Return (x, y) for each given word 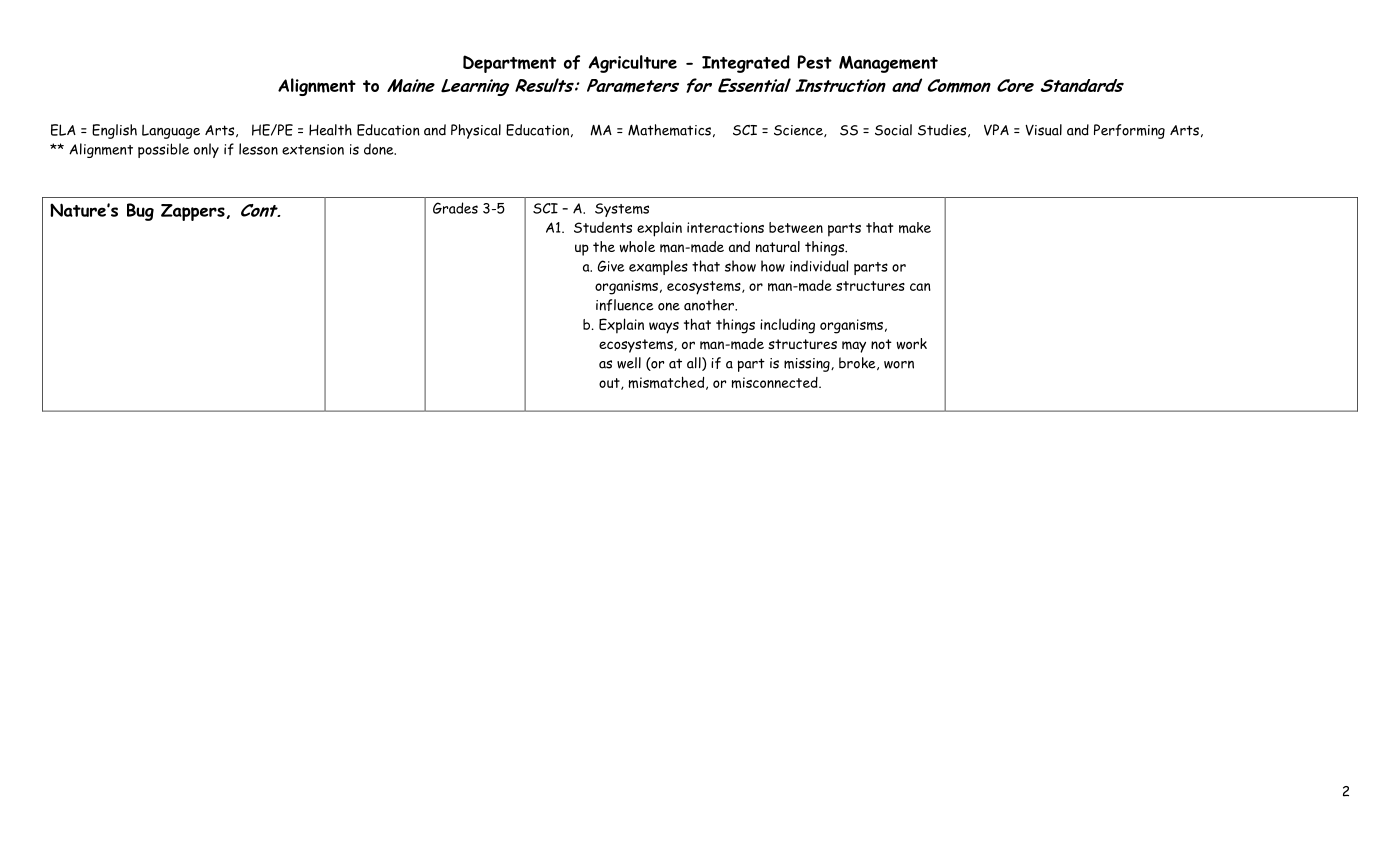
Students (603, 227)
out (610, 384)
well (629, 363)
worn (899, 365)
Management (888, 64)
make (915, 227)
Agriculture (632, 64)
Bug (140, 212)
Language (171, 131)
